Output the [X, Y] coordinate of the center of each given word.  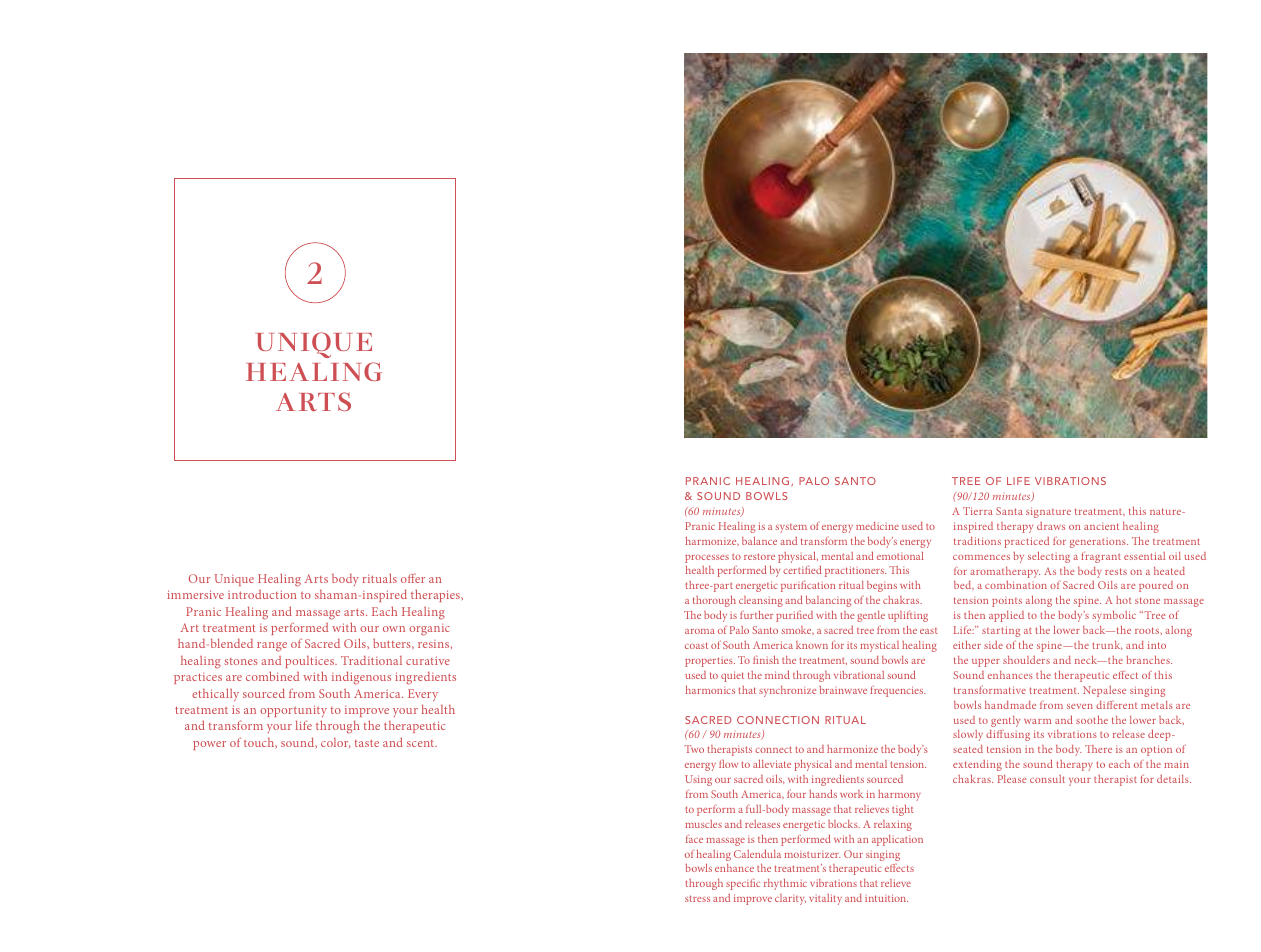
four [796, 794]
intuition [886, 898]
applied [1006, 616]
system [791, 528]
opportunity [293, 711]
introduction [262, 594]
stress [697, 898]
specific [743, 884]
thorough [714, 601]
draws [1051, 526]
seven [1080, 706]
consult [1047, 779]
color [336, 743]
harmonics [710, 690]
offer [413, 578]
